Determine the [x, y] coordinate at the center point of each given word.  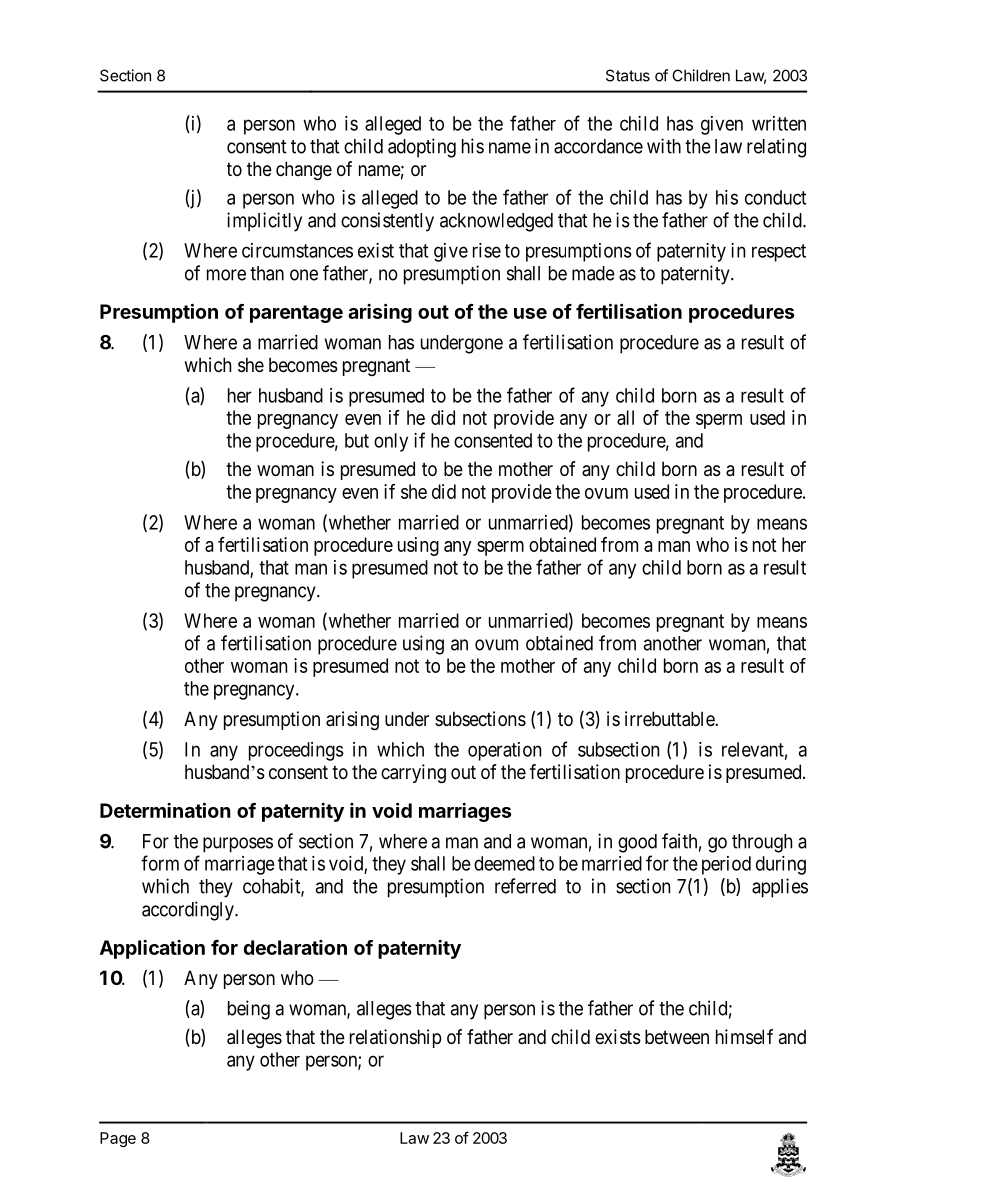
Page [118, 1139]
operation [504, 751]
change [304, 171]
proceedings [296, 751]
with [664, 146]
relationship [396, 1038]
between [677, 1037]
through [762, 843]
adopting [422, 148]
